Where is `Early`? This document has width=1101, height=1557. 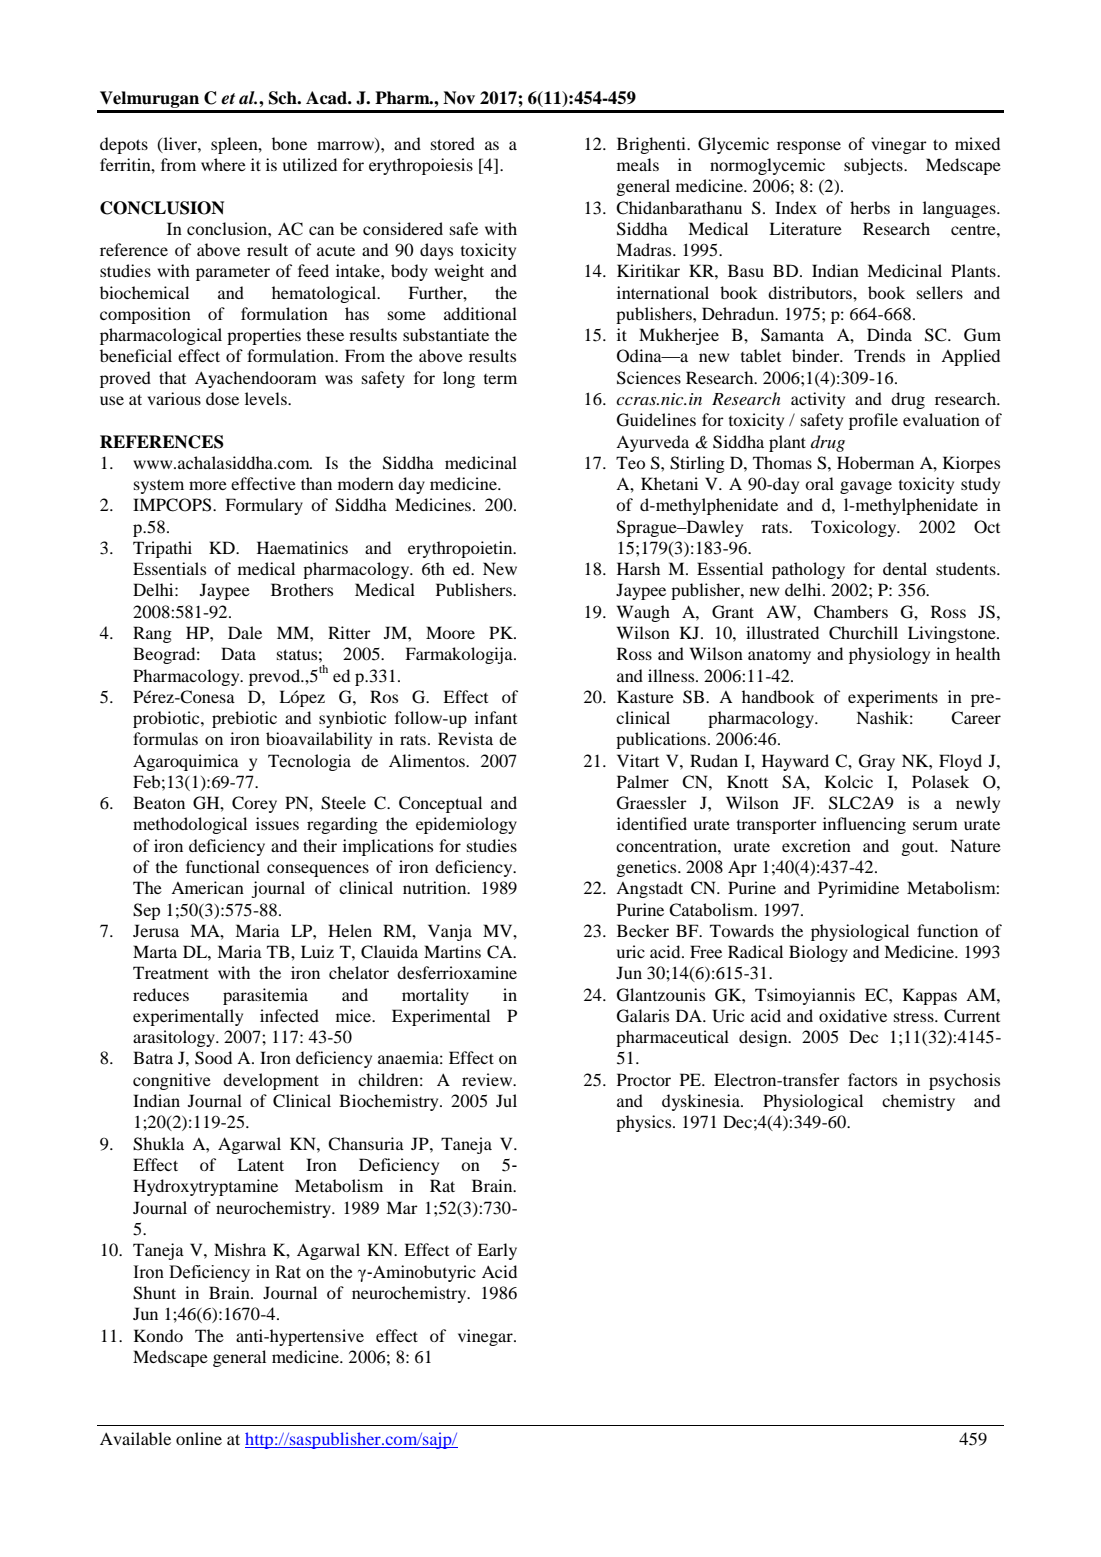 Early is located at coordinates (497, 1251).
